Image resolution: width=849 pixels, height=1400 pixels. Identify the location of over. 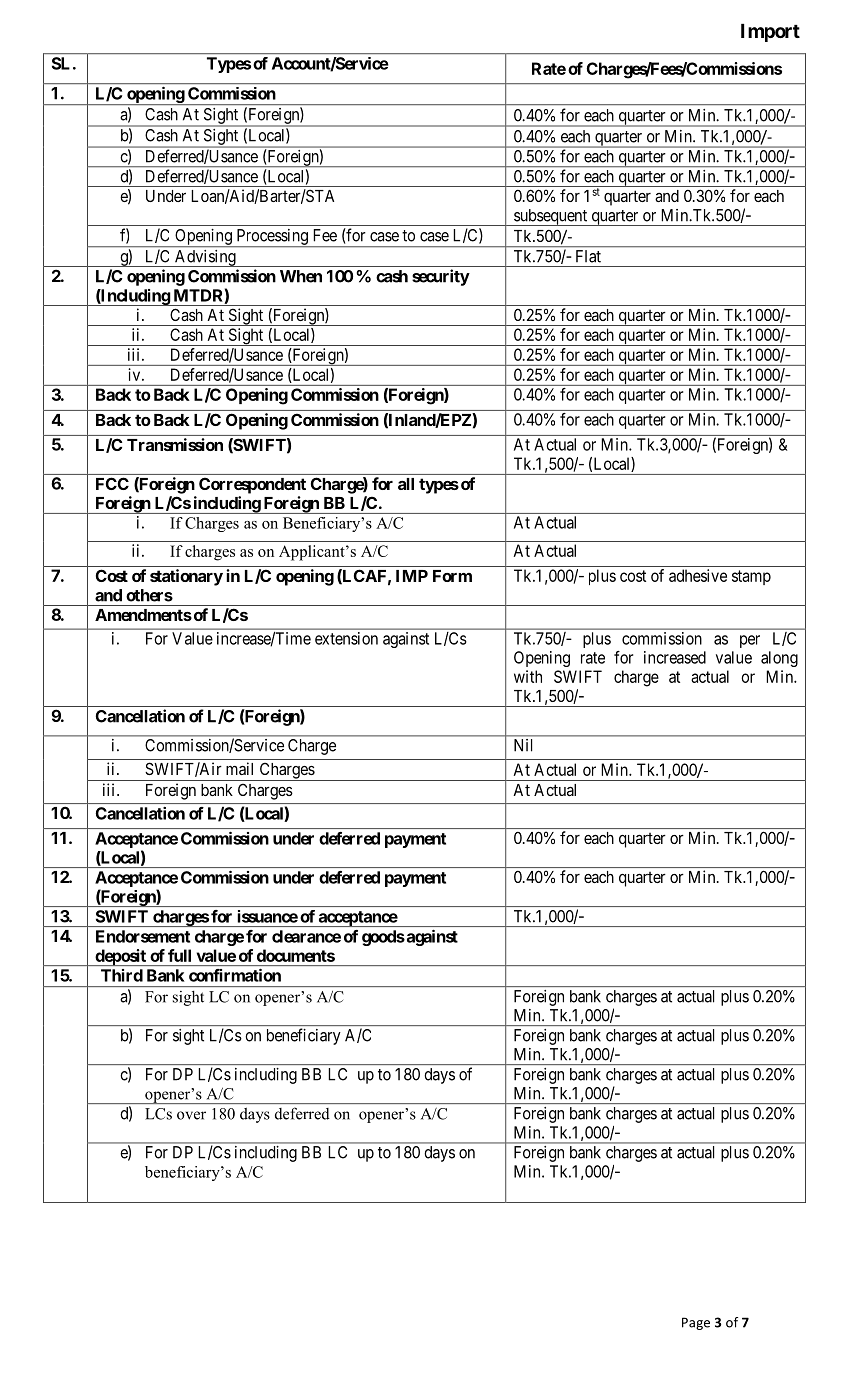
(191, 1115).
